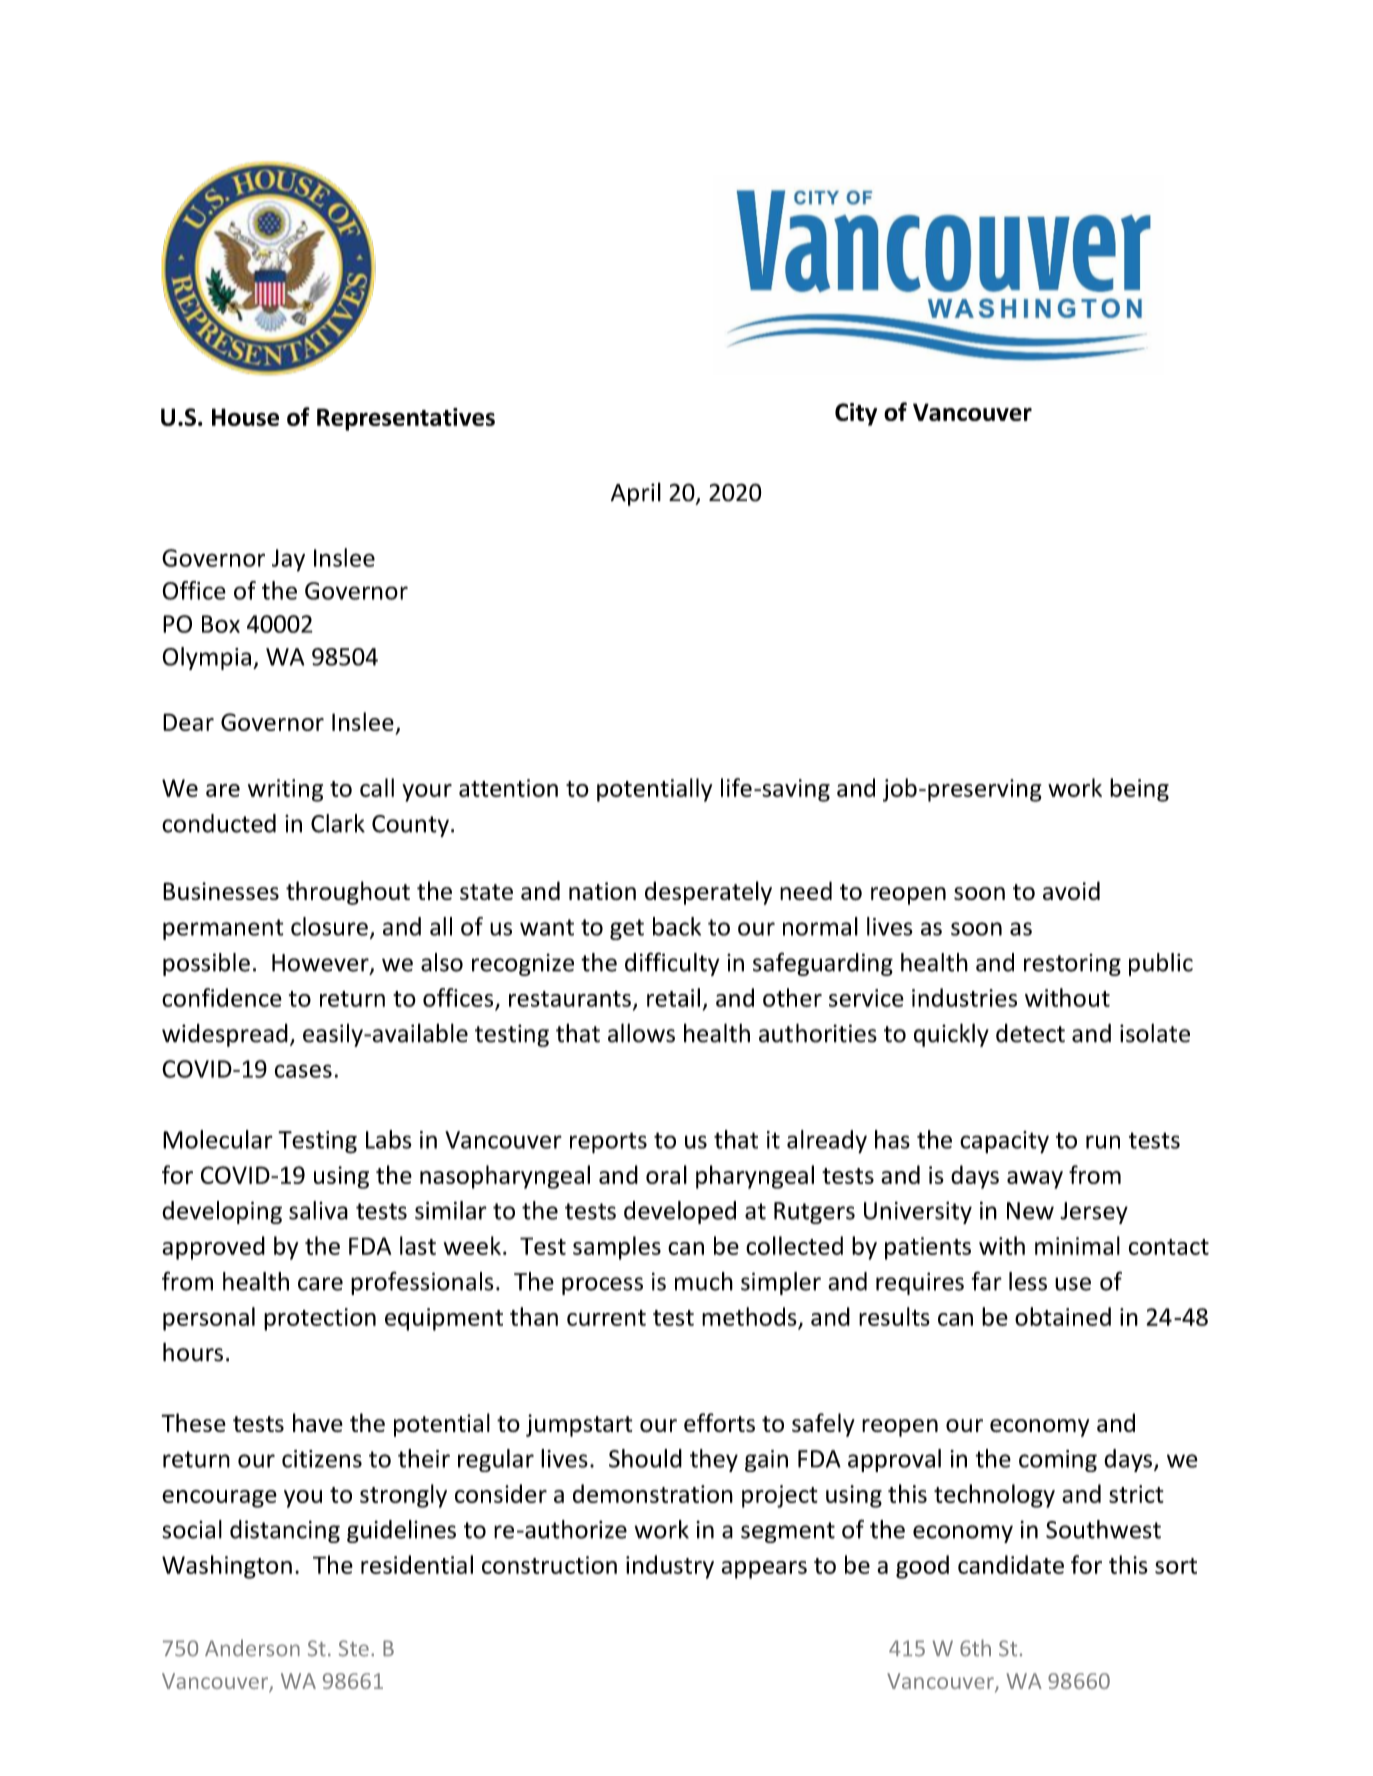 The height and width of the screenshot is (1776, 1373). Describe the element at coordinates (338, 823) in the screenshot. I see `Clark` at that location.
